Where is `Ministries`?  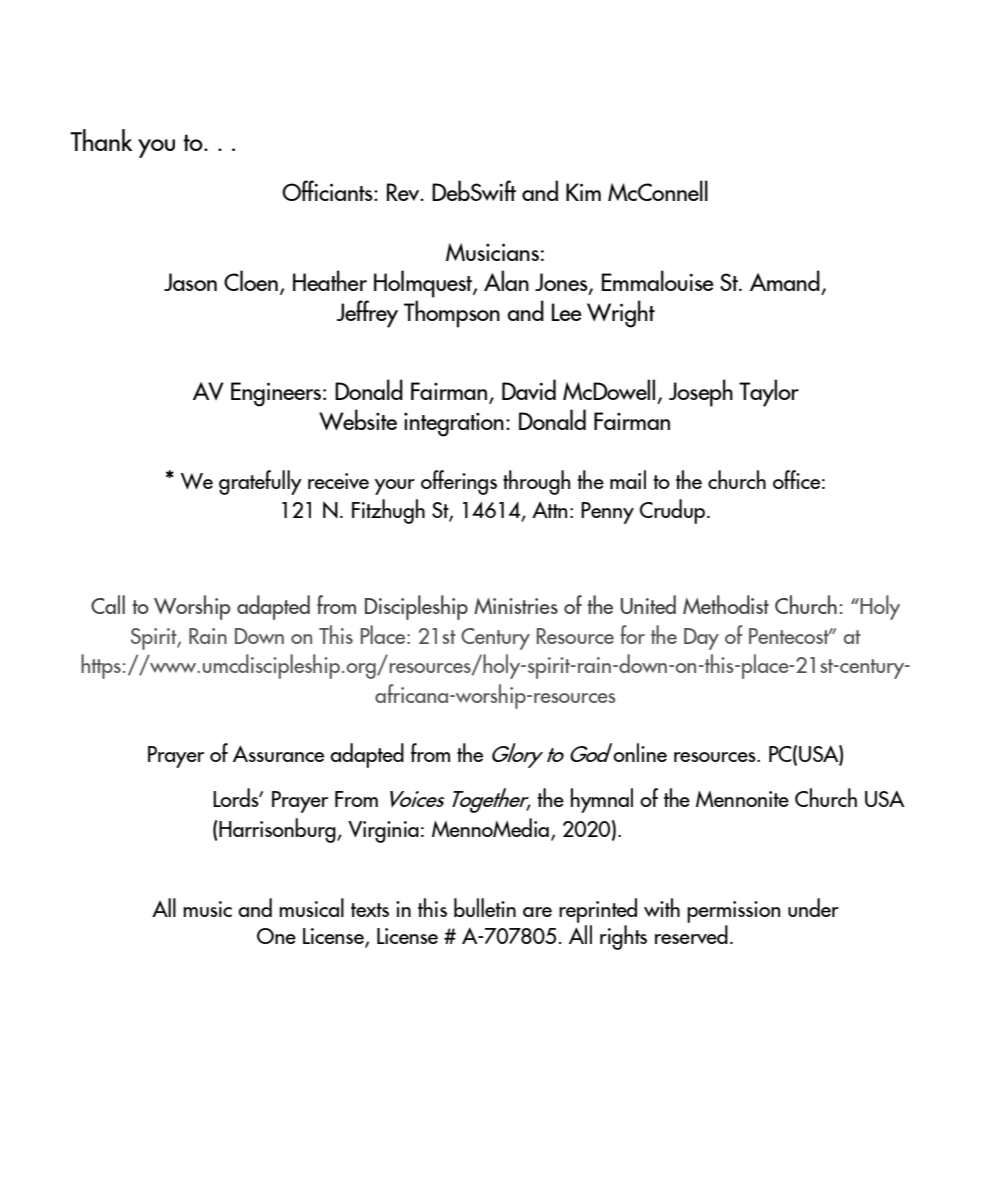 Ministries is located at coordinates (516, 606).
